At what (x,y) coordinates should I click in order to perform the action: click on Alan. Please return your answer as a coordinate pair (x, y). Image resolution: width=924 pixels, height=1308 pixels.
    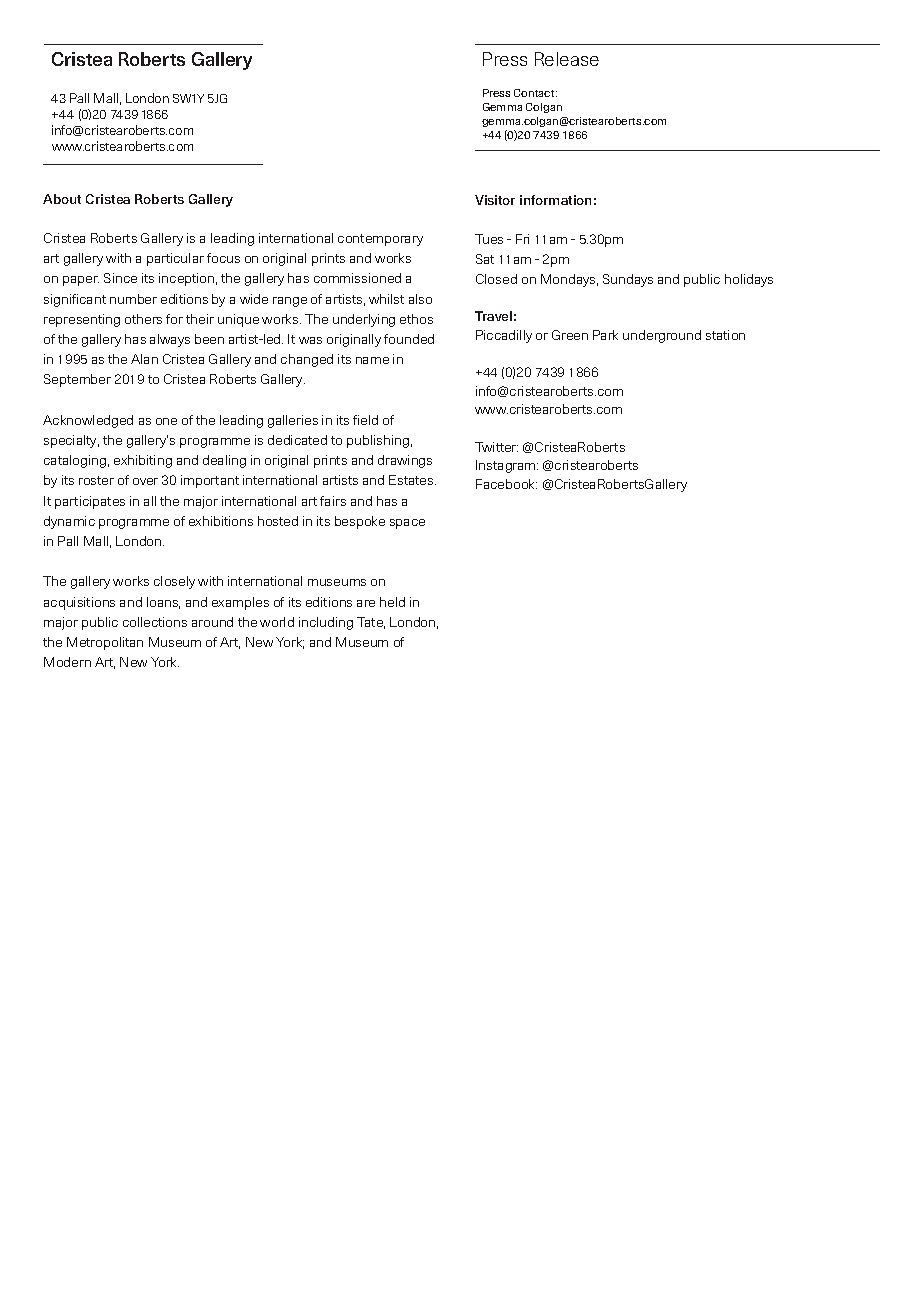
    Looking at the image, I should click on (144, 359).
